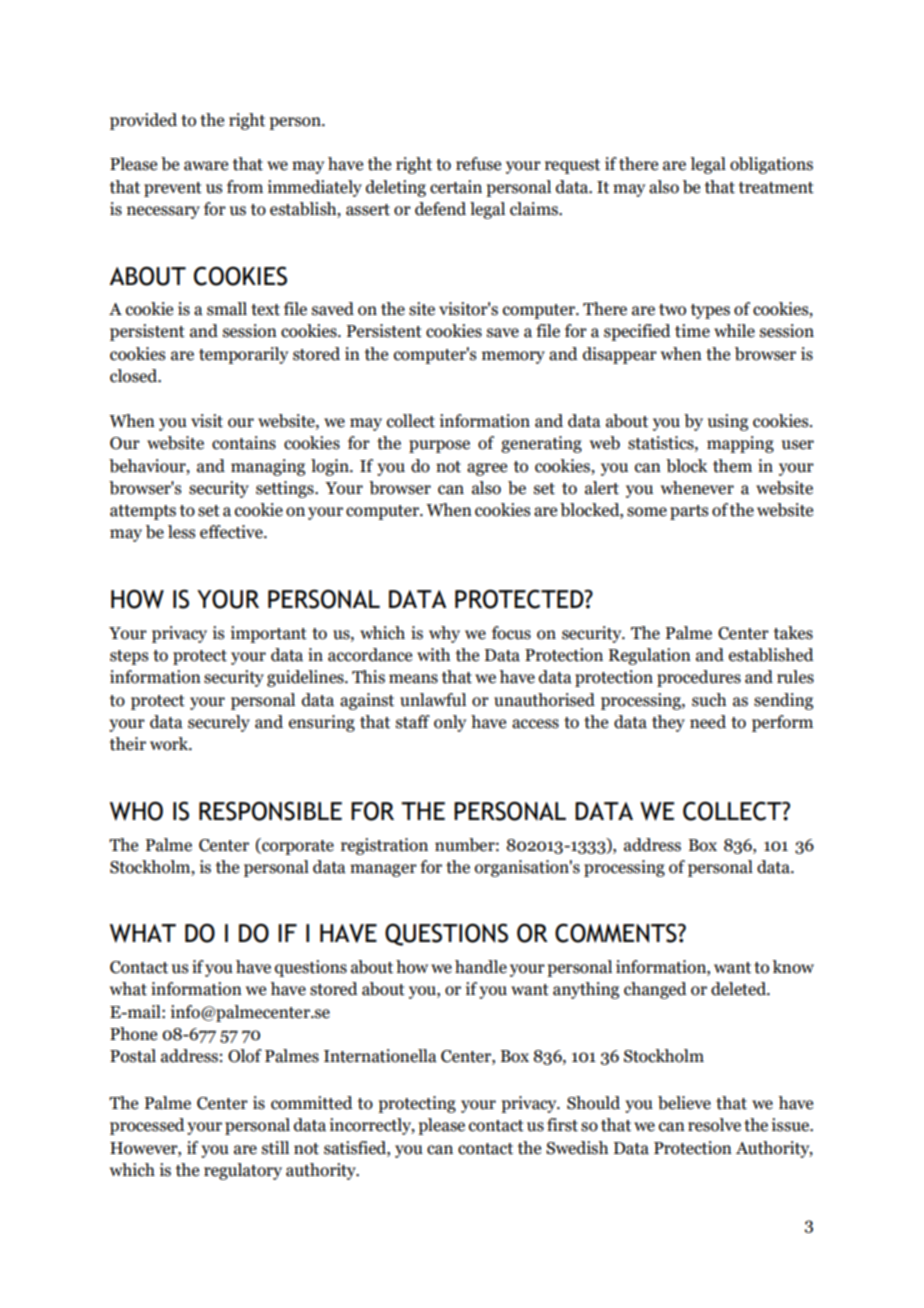 This image has width=924, height=1308. Describe the element at coordinates (562, 1125) in the image. I see `first` at that location.
